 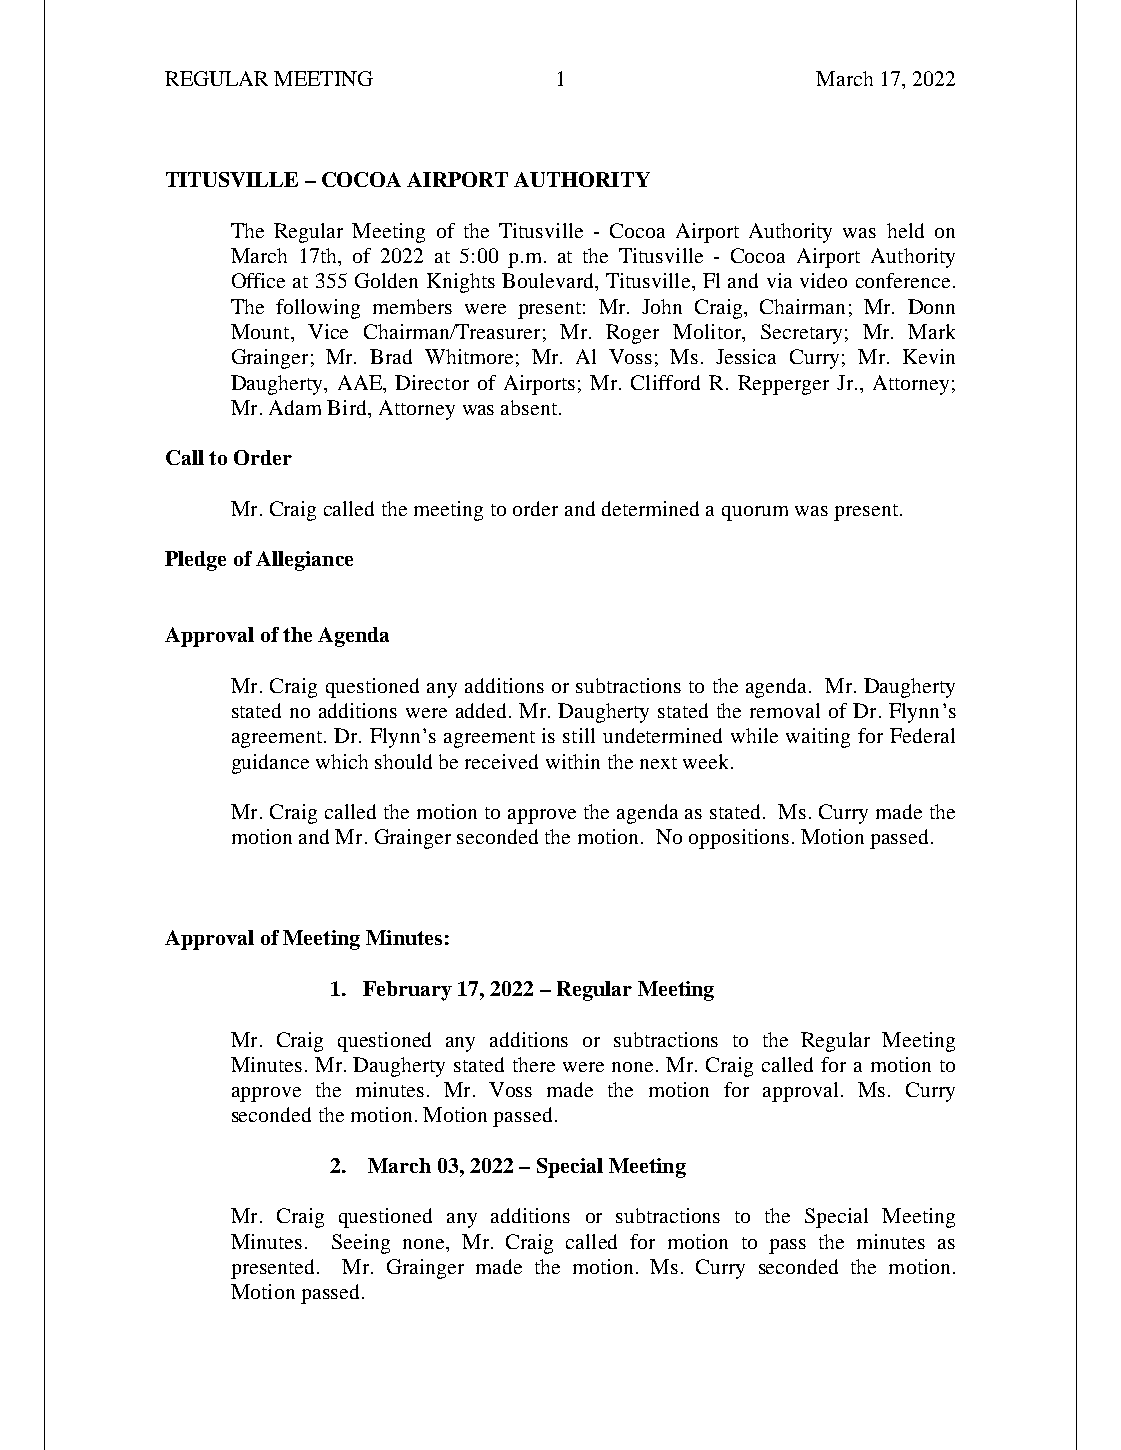 I want to click on there, so click(x=534, y=1064).
